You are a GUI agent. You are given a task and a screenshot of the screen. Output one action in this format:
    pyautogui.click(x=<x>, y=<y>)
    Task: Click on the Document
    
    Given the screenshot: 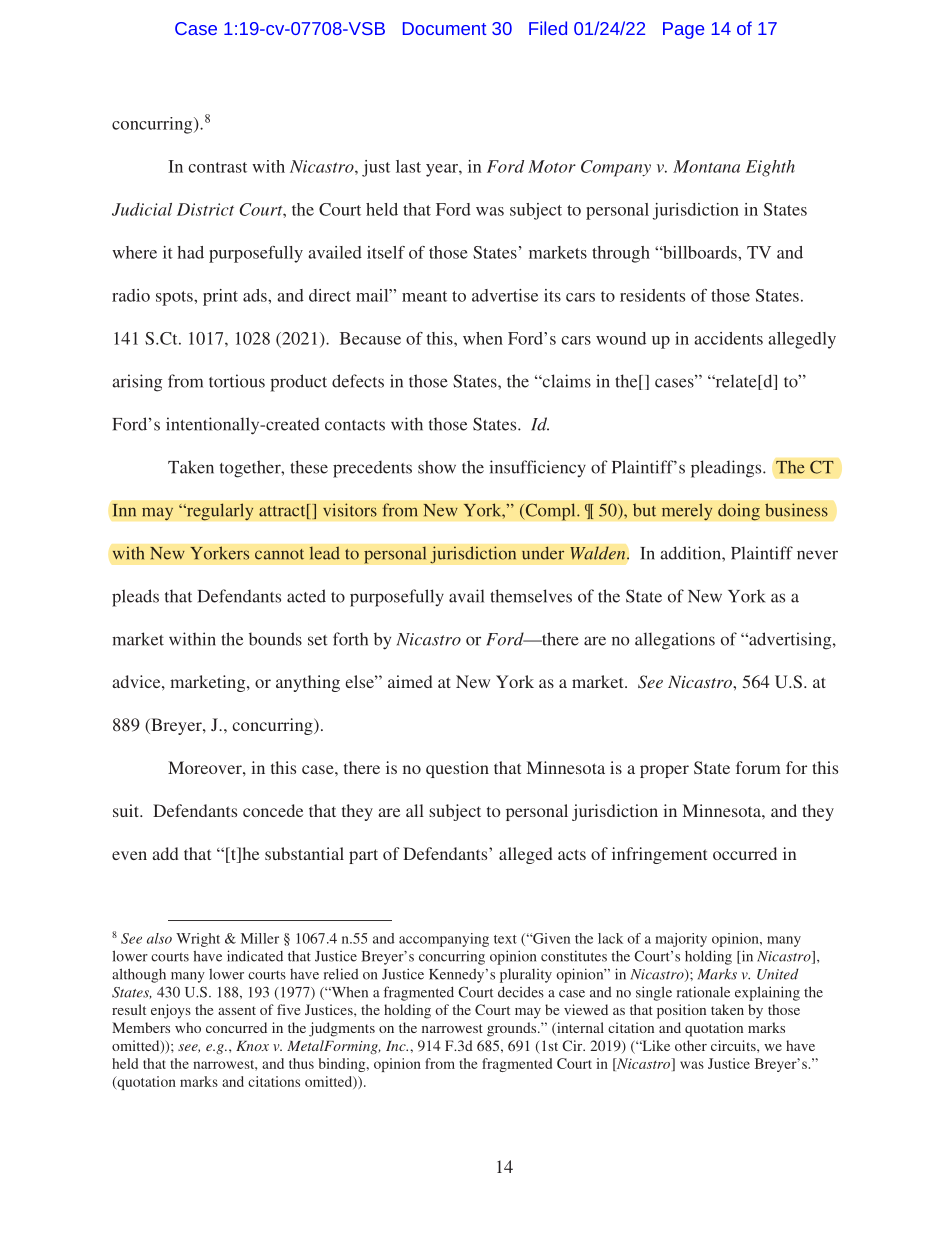 What is the action you would take?
    pyautogui.click(x=444, y=28)
